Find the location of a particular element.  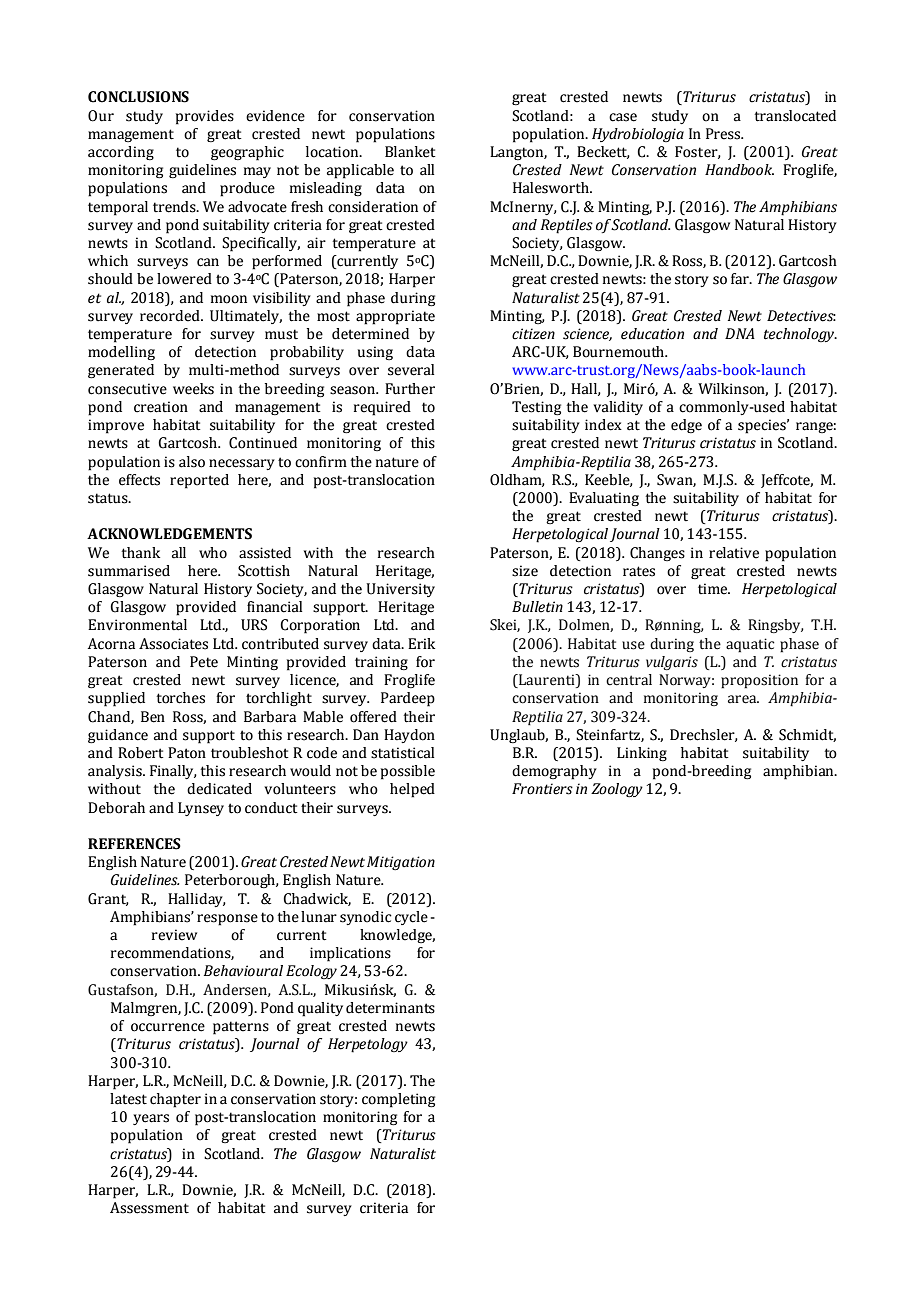

Assessment is located at coordinates (149, 1208).
